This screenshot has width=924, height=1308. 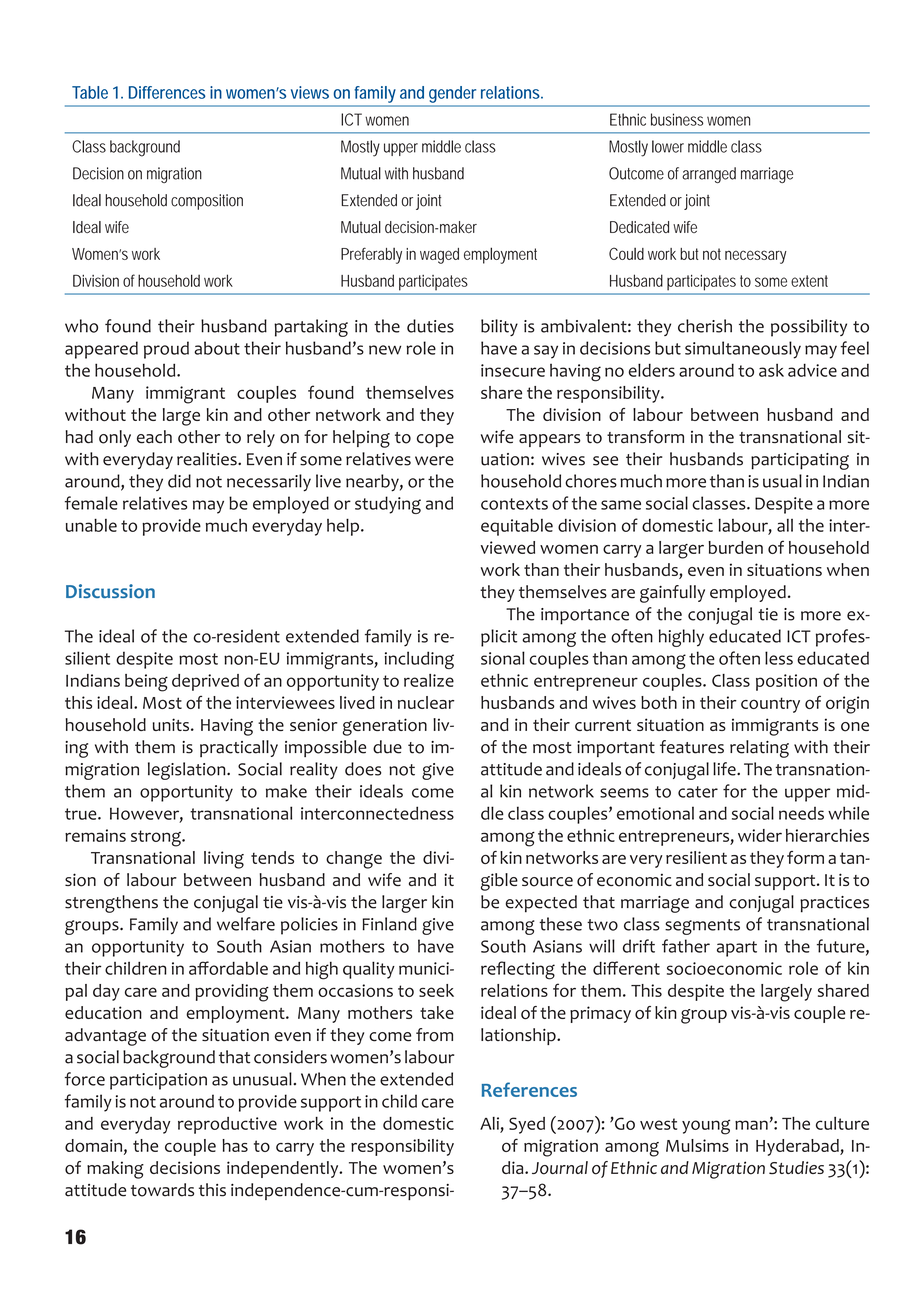 What do you see at coordinates (363, 769) in the screenshot?
I see `does` at bounding box center [363, 769].
